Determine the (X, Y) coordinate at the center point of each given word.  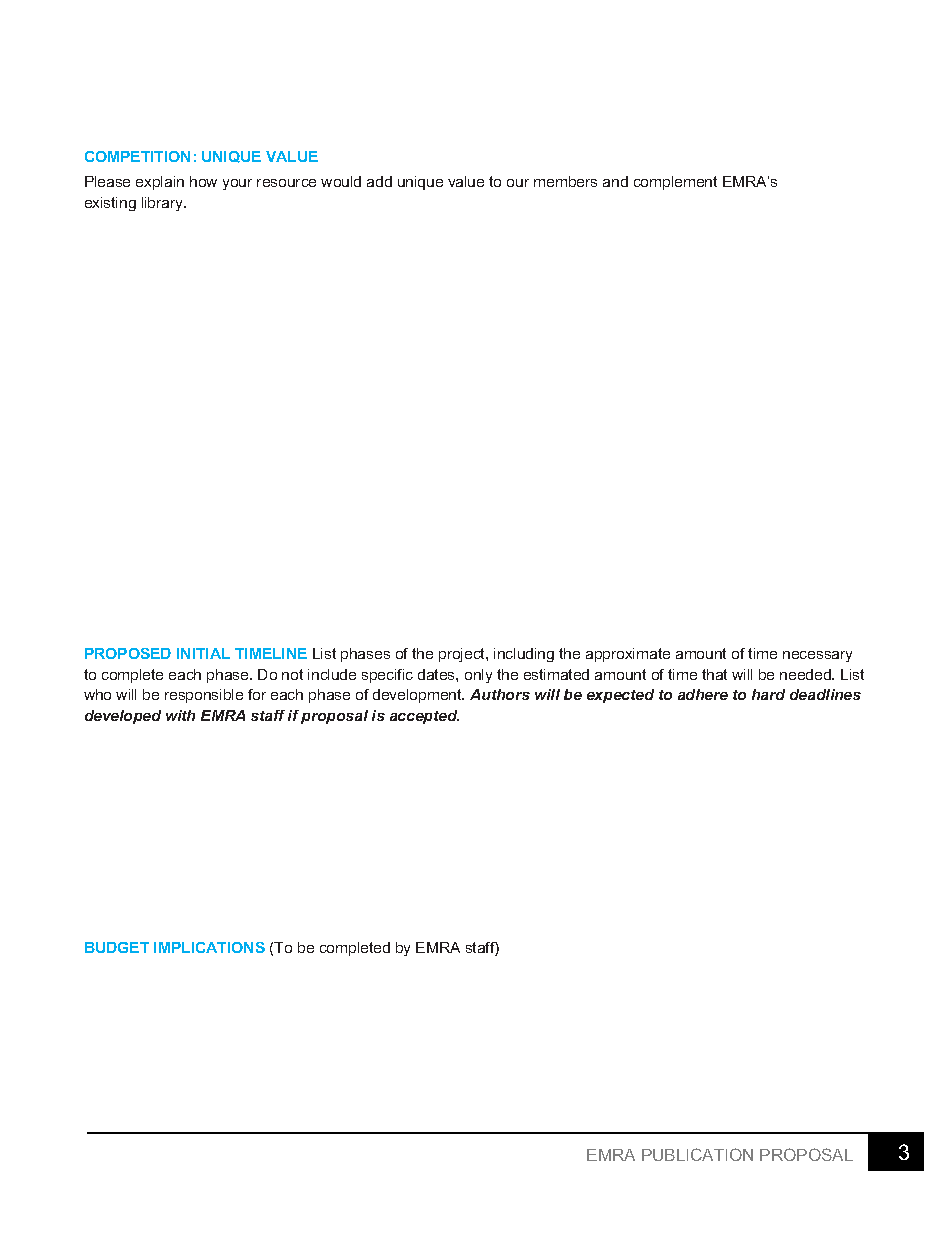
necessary (817, 656)
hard (768, 694)
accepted (424, 717)
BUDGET (117, 947)
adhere (703, 694)
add (379, 181)
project (463, 655)
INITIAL (203, 653)
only (478, 676)
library (164, 204)
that (714, 674)
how (203, 181)
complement (675, 183)
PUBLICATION (697, 1154)
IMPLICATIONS (209, 947)
